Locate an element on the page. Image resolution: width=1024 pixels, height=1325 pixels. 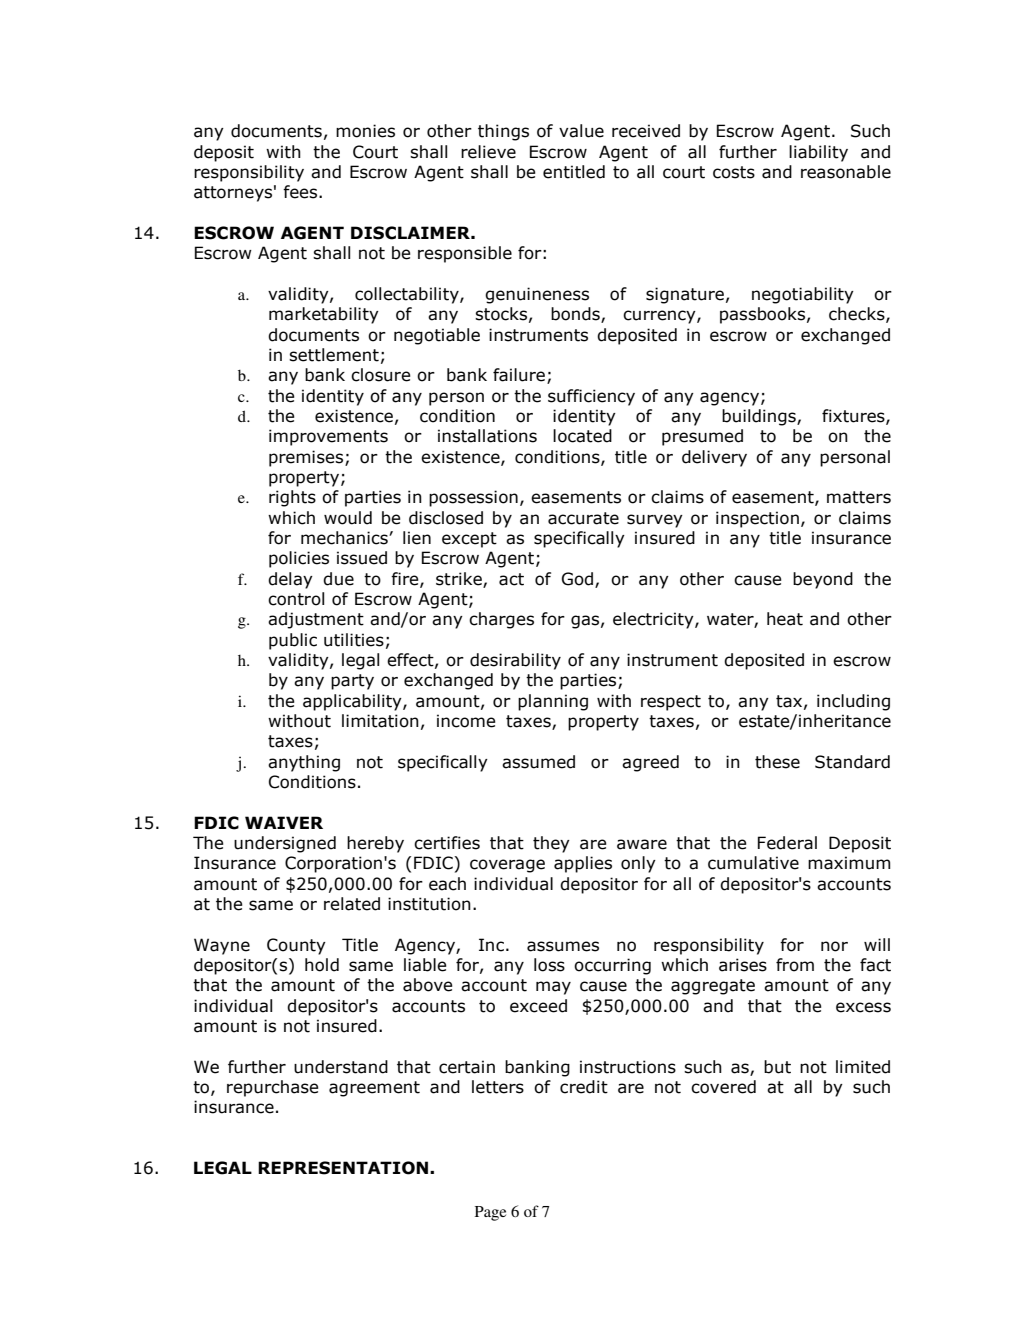
liability is located at coordinates (818, 153).
